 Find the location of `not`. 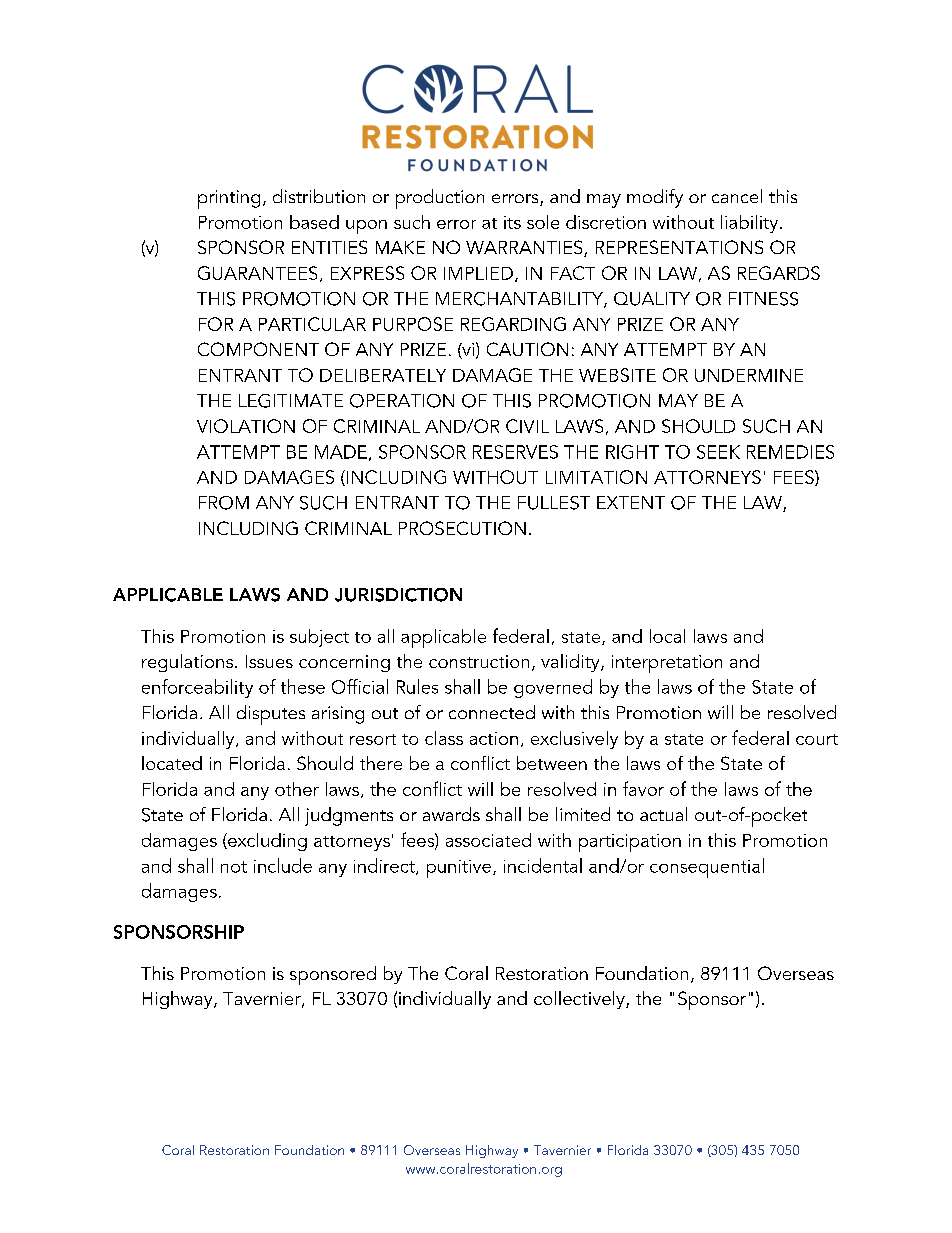

not is located at coordinates (234, 867).
